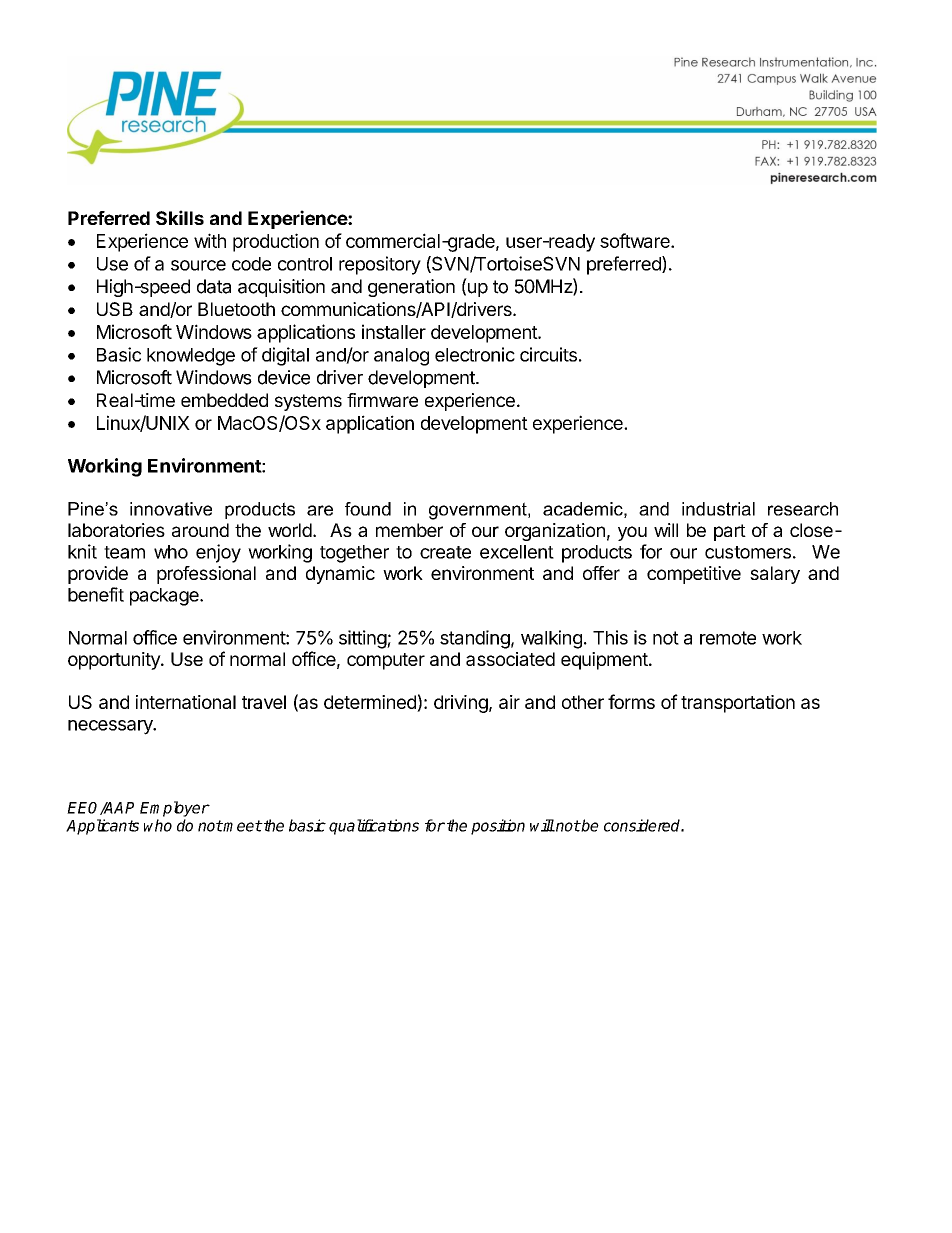  What do you see at coordinates (475, 354) in the document?
I see `electronic` at bounding box center [475, 354].
